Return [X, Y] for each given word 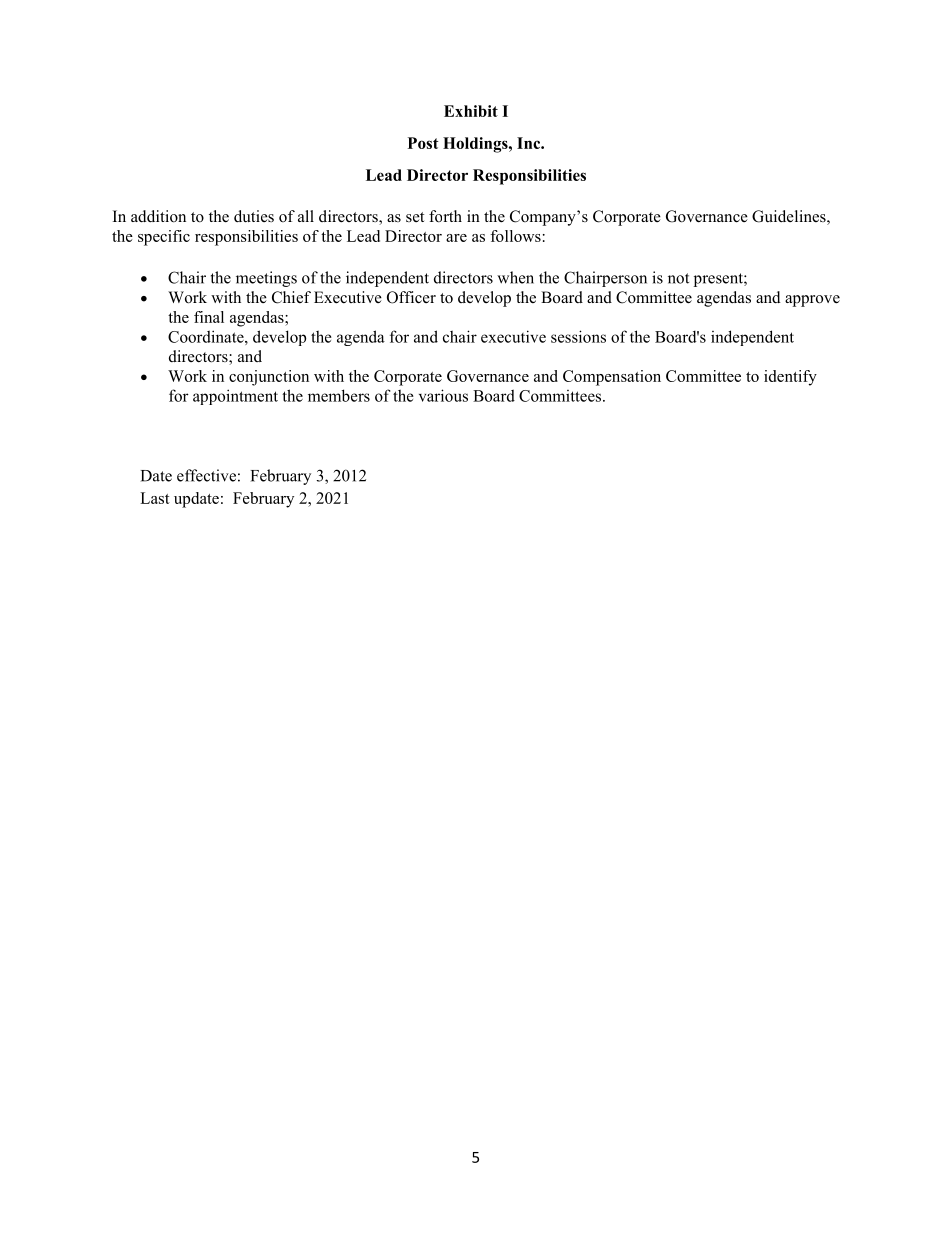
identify [790, 378]
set [415, 217]
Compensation [612, 378]
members [339, 395]
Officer [411, 297]
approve [812, 301]
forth [445, 216]
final [209, 317]
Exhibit [471, 111]
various [443, 395]
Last [155, 498]
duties [254, 216]
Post [423, 143]
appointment [235, 397]
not [678, 278]
